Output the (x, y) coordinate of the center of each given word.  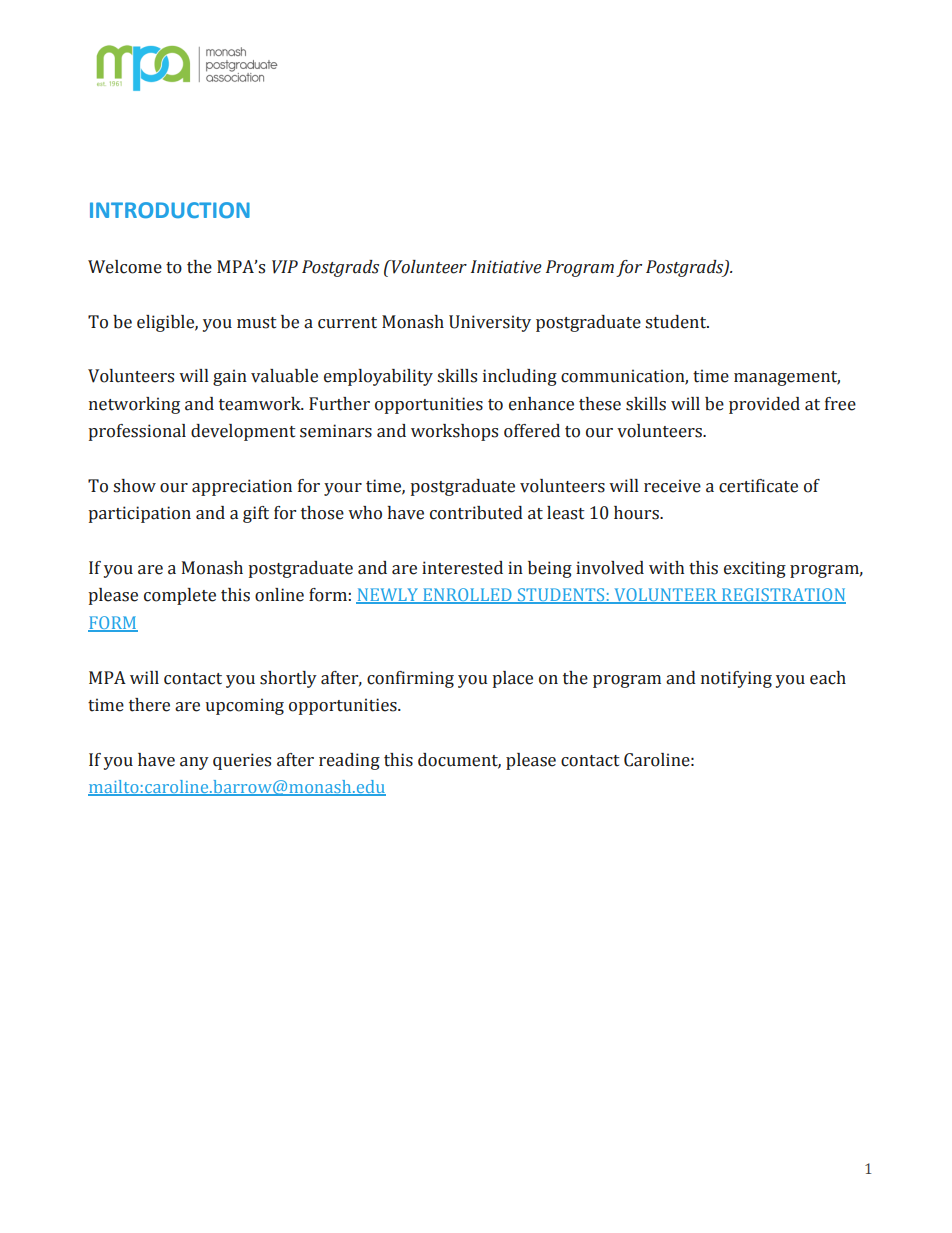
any (194, 763)
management (787, 378)
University (490, 323)
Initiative (506, 267)
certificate (758, 486)
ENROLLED (467, 596)
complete (180, 596)
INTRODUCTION (170, 210)
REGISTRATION (782, 596)
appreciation (242, 487)
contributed (476, 513)
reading (349, 761)
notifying (736, 679)
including (520, 377)
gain (230, 377)
